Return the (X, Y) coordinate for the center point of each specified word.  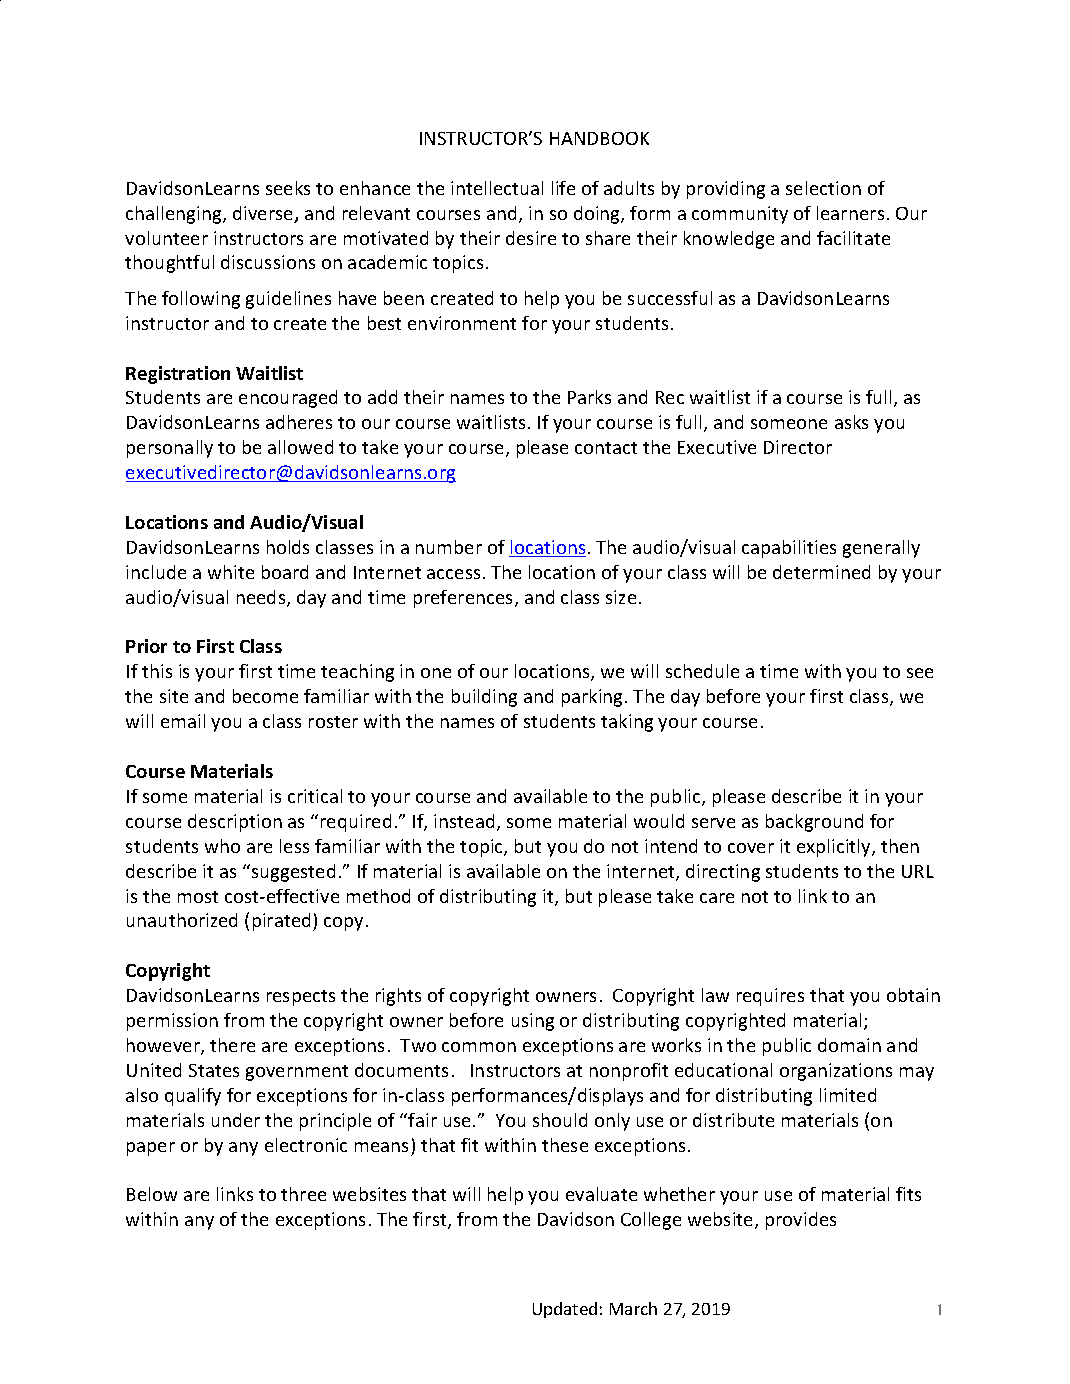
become (265, 696)
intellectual (497, 188)
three (303, 1194)
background (814, 823)
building (484, 698)
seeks (288, 188)
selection (823, 188)
